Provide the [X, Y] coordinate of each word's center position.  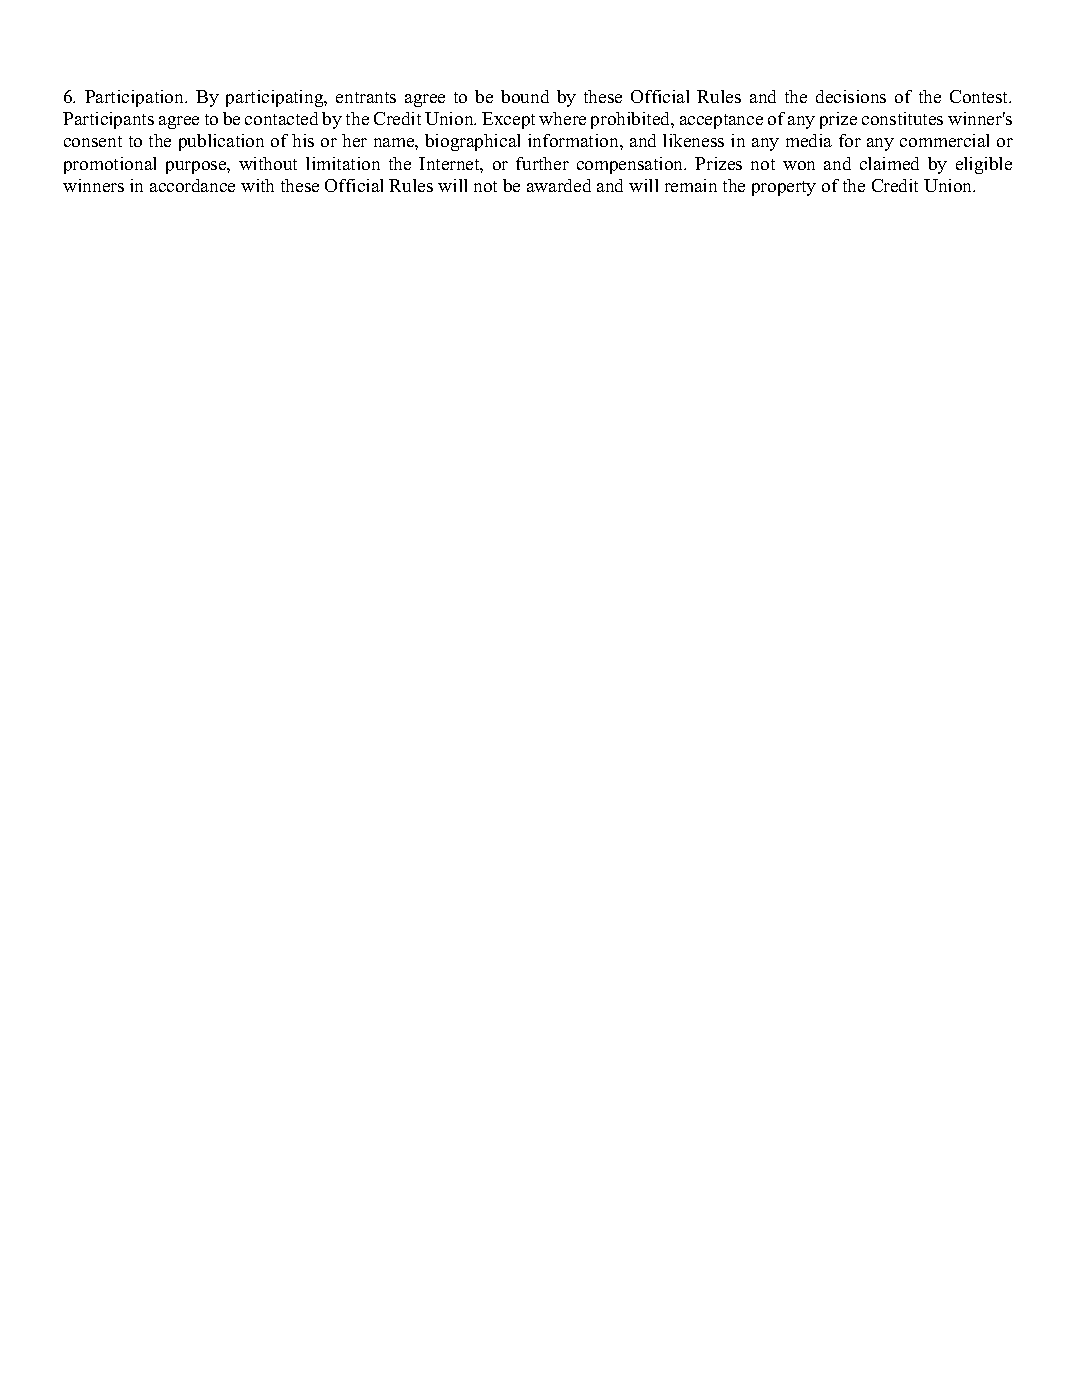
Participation [136, 98]
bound [525, 96]
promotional [110, 165]
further [542, 163]
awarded [559, 185]
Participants [108, 120]
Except [508, 120]
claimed [889, 163]
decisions [851, 96]
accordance [192, 185]
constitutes [902, 118]
